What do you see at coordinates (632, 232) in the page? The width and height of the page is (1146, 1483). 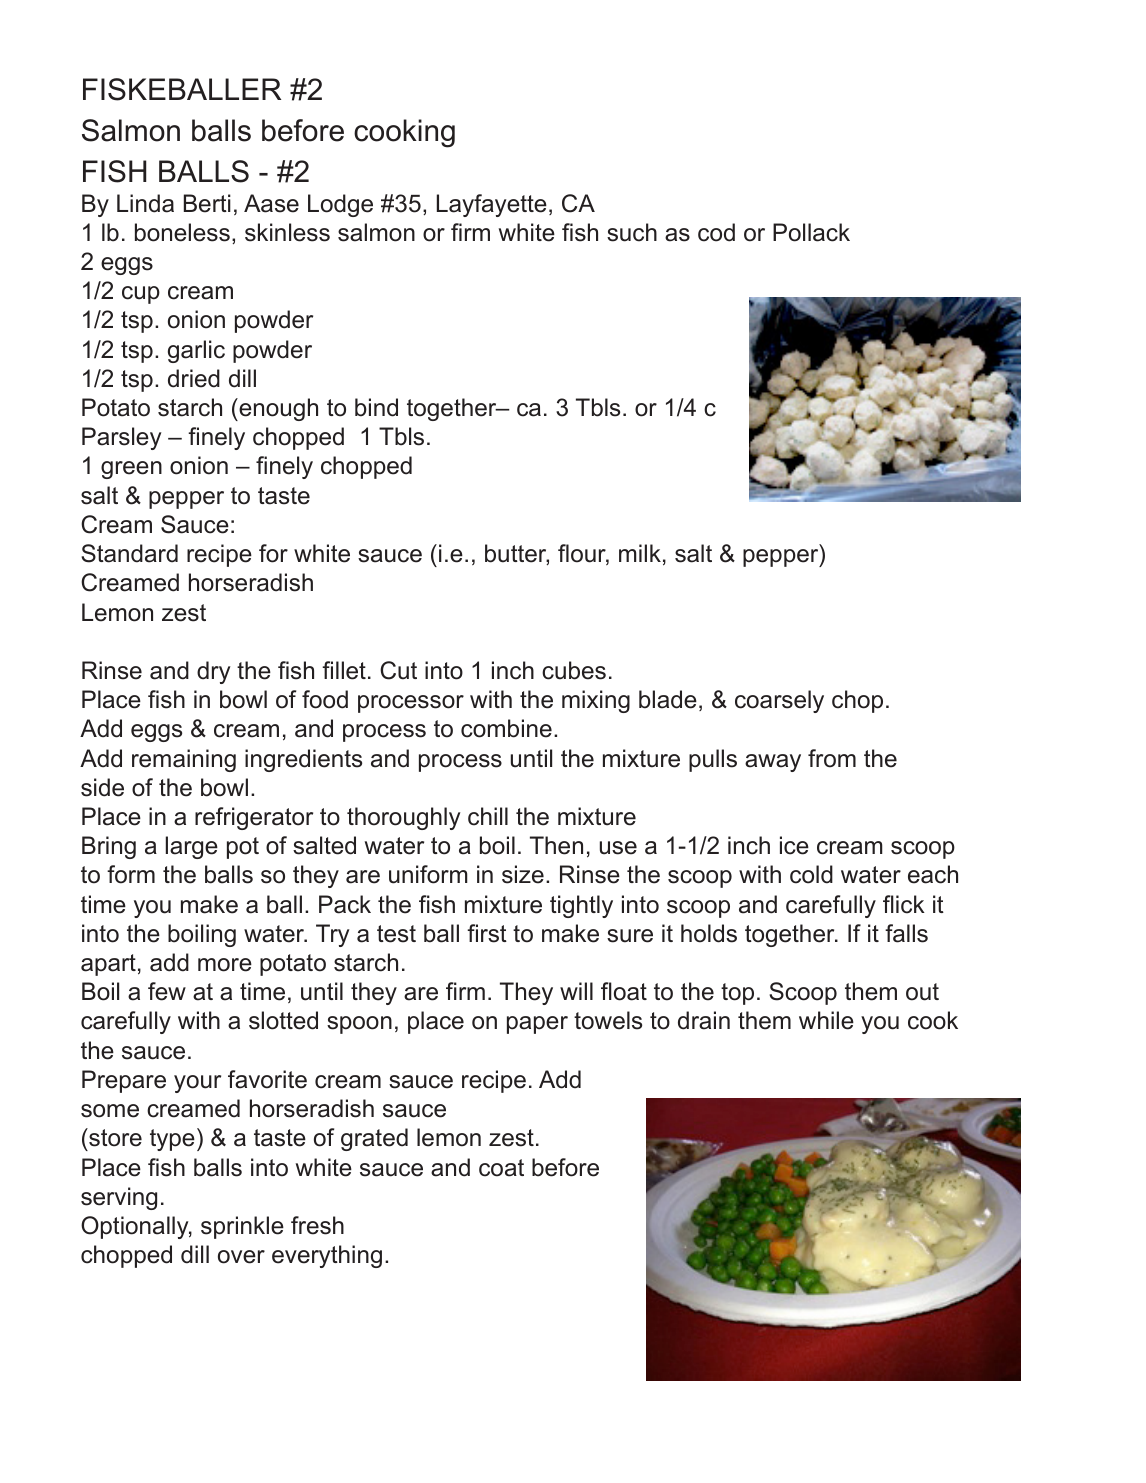 I see `such` at bounding box center [632, 232].
